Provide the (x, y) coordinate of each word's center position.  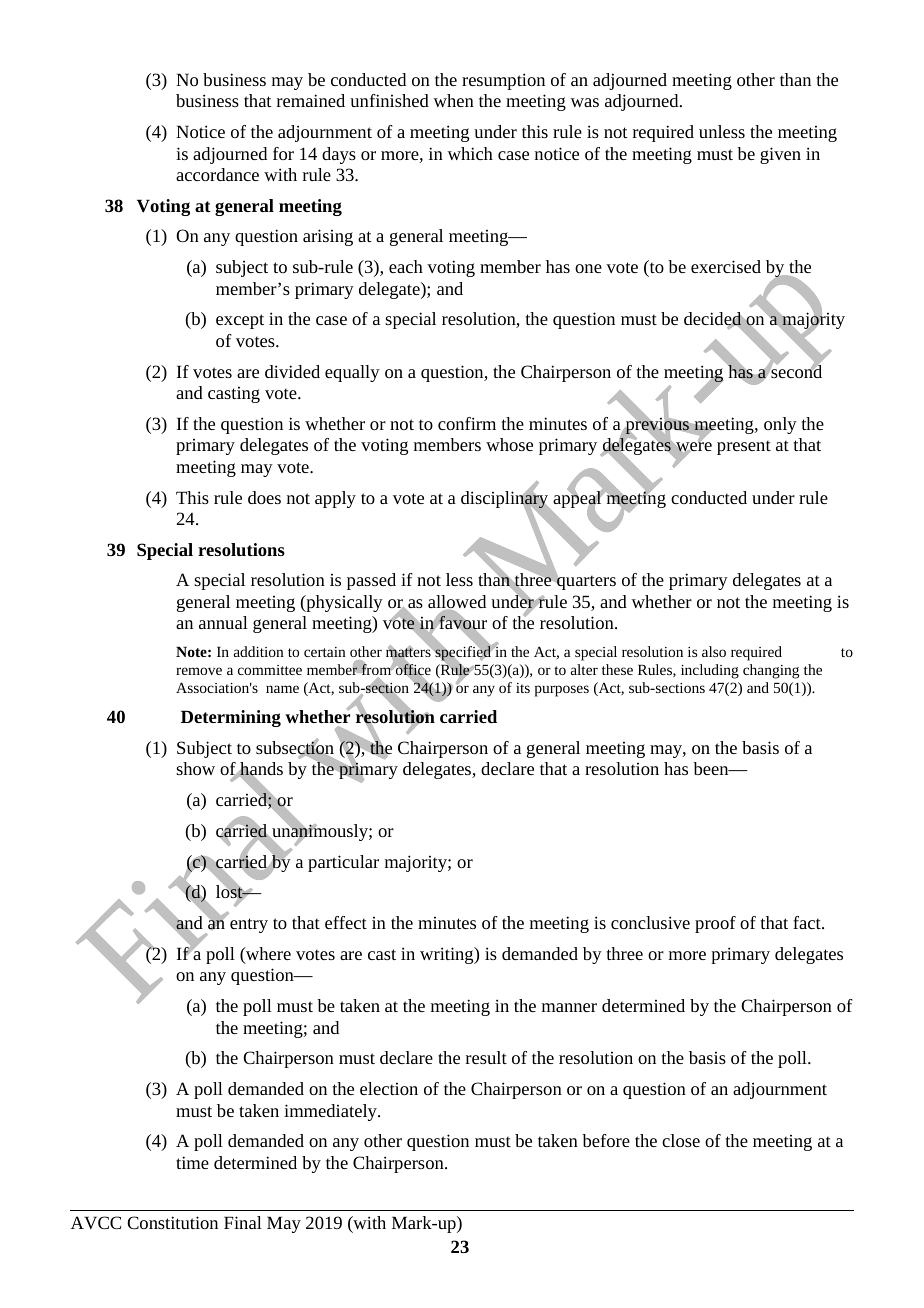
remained (311, 100)
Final (243, 1222)
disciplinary (506, 499)
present (744, 447)
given (780, 155)
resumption (503, 81)
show (195, 768)
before (606, 1140)
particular (343, 863)
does (264, 497)
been (712, 768)
